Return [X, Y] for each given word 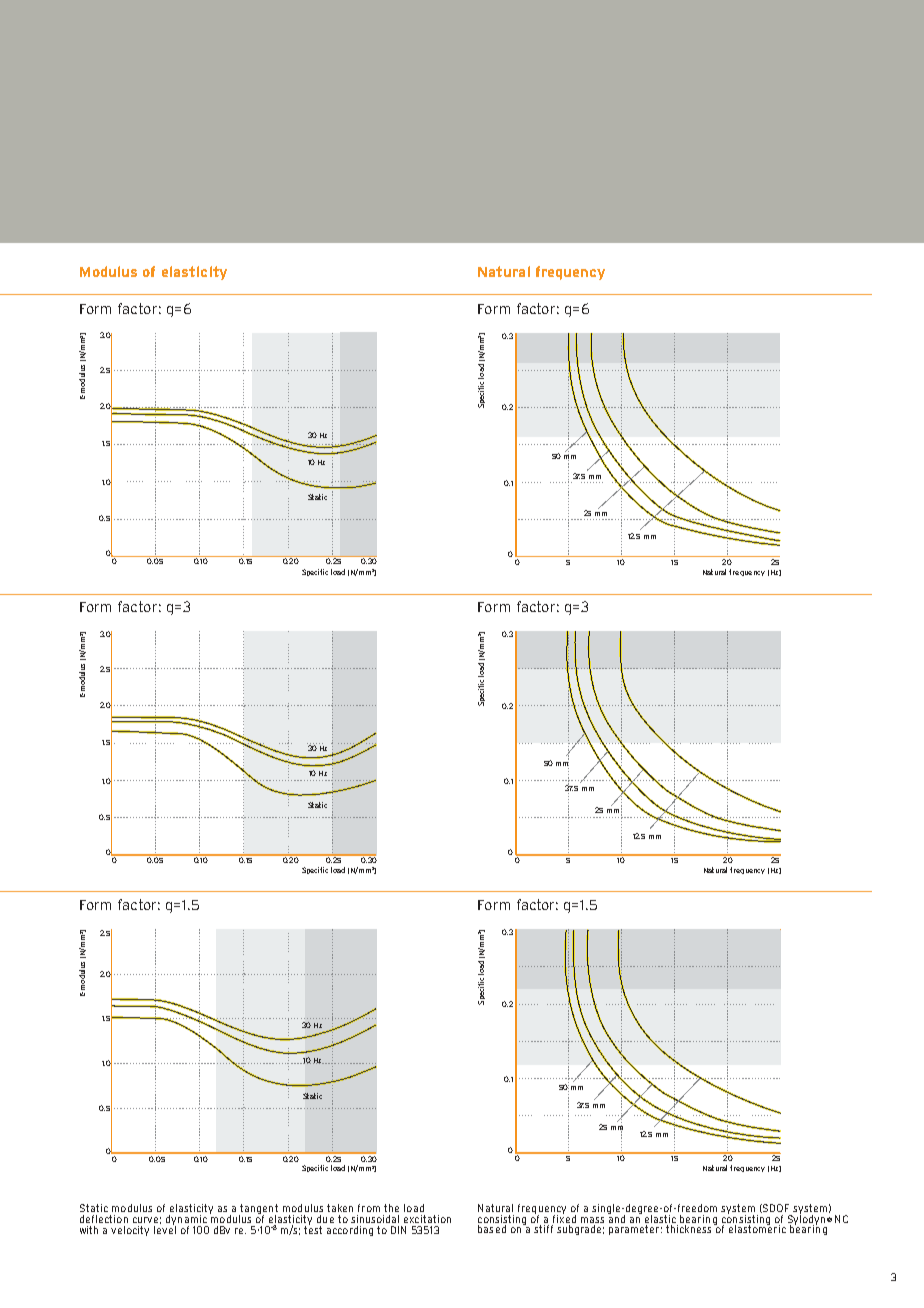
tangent [258, 1210]
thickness [690, 1228]
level [165, 1228]
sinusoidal [375, 1219]
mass [592, 1220]
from [369, 1208]
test [313, 1228]
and [616, 1217]
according [350, 1231]
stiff [543, 1229]
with [89, 1230]
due [325, 1219]
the [391, 1208]
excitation [427, 1219]
